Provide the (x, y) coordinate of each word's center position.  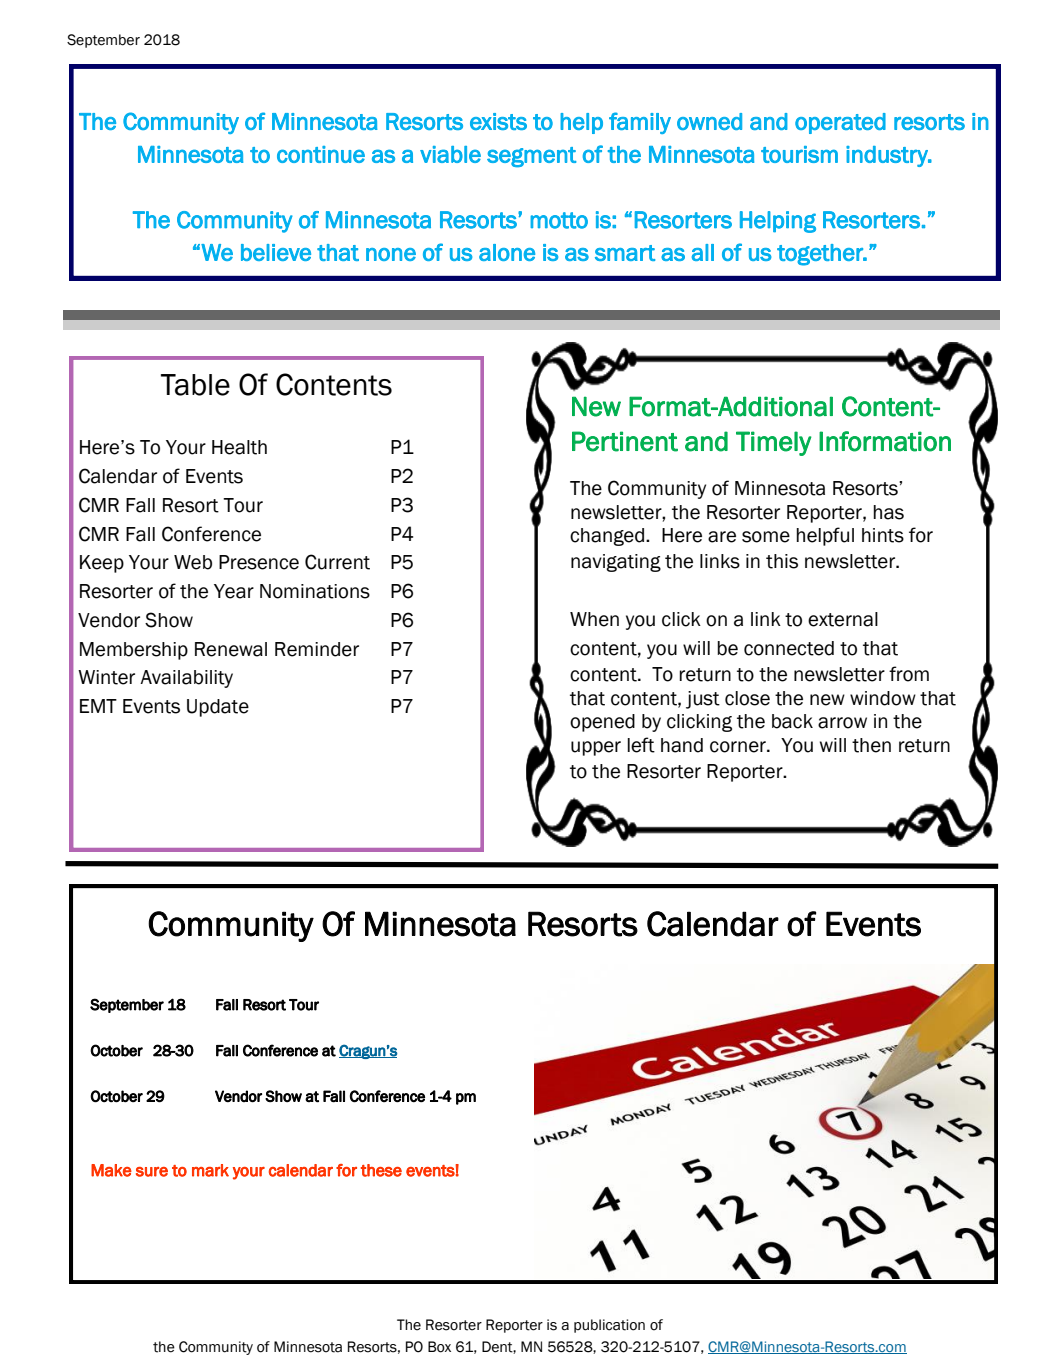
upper (596, 748)
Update (218, 708)
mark (210, 1170)
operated (840, 123)
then (871, 745)
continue (321, 154)
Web (193, 562)
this (782, 561)
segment (531, 157)
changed (607, 537)
